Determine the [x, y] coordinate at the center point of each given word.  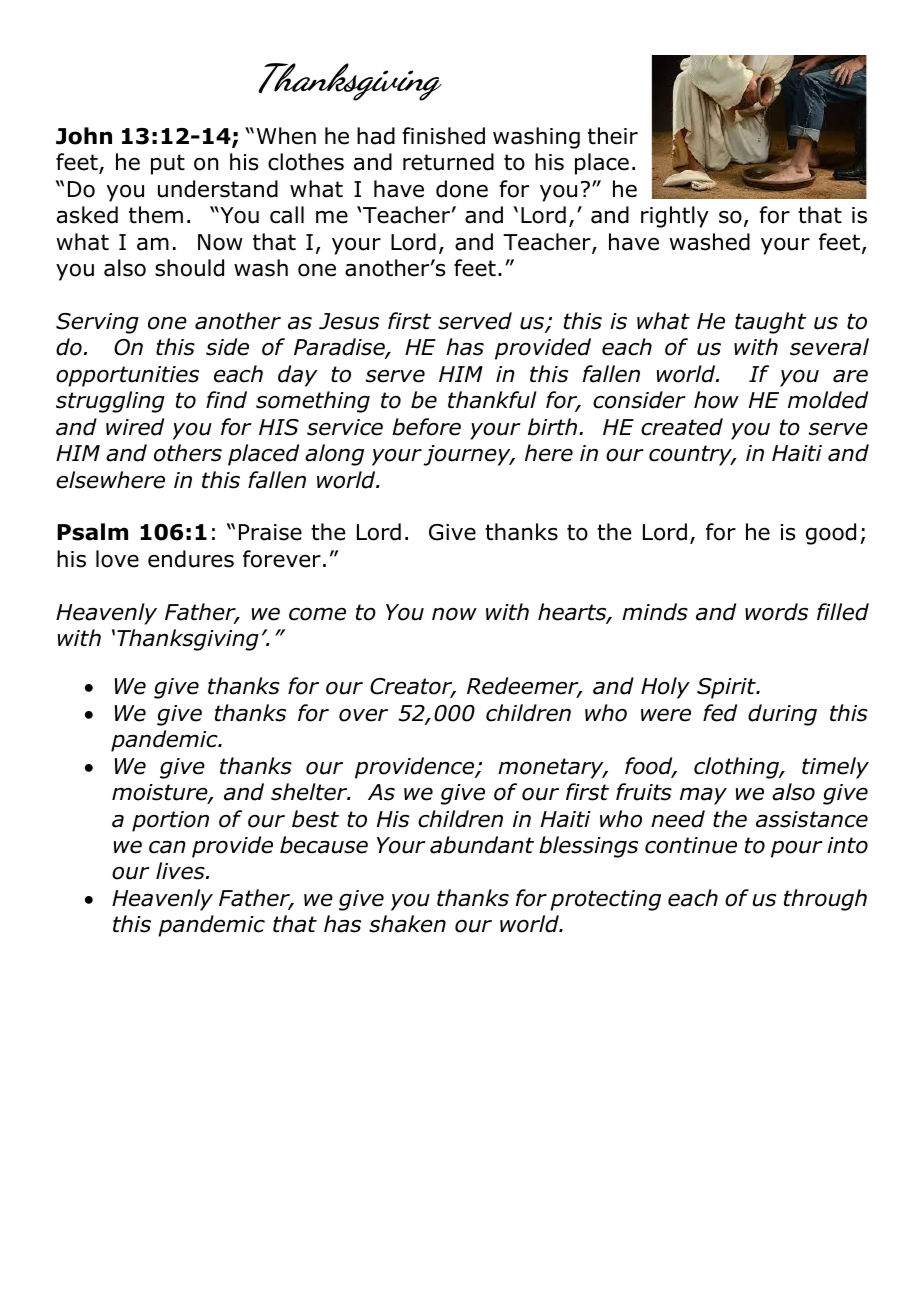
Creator [412, 688]
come [317, 614]
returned [448, 162]
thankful [492, 400]
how [716, 400]
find [226, 400]
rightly [675, 217]
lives [181, 871]
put [168, 164]
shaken [407, 924]
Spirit [727, 688]
